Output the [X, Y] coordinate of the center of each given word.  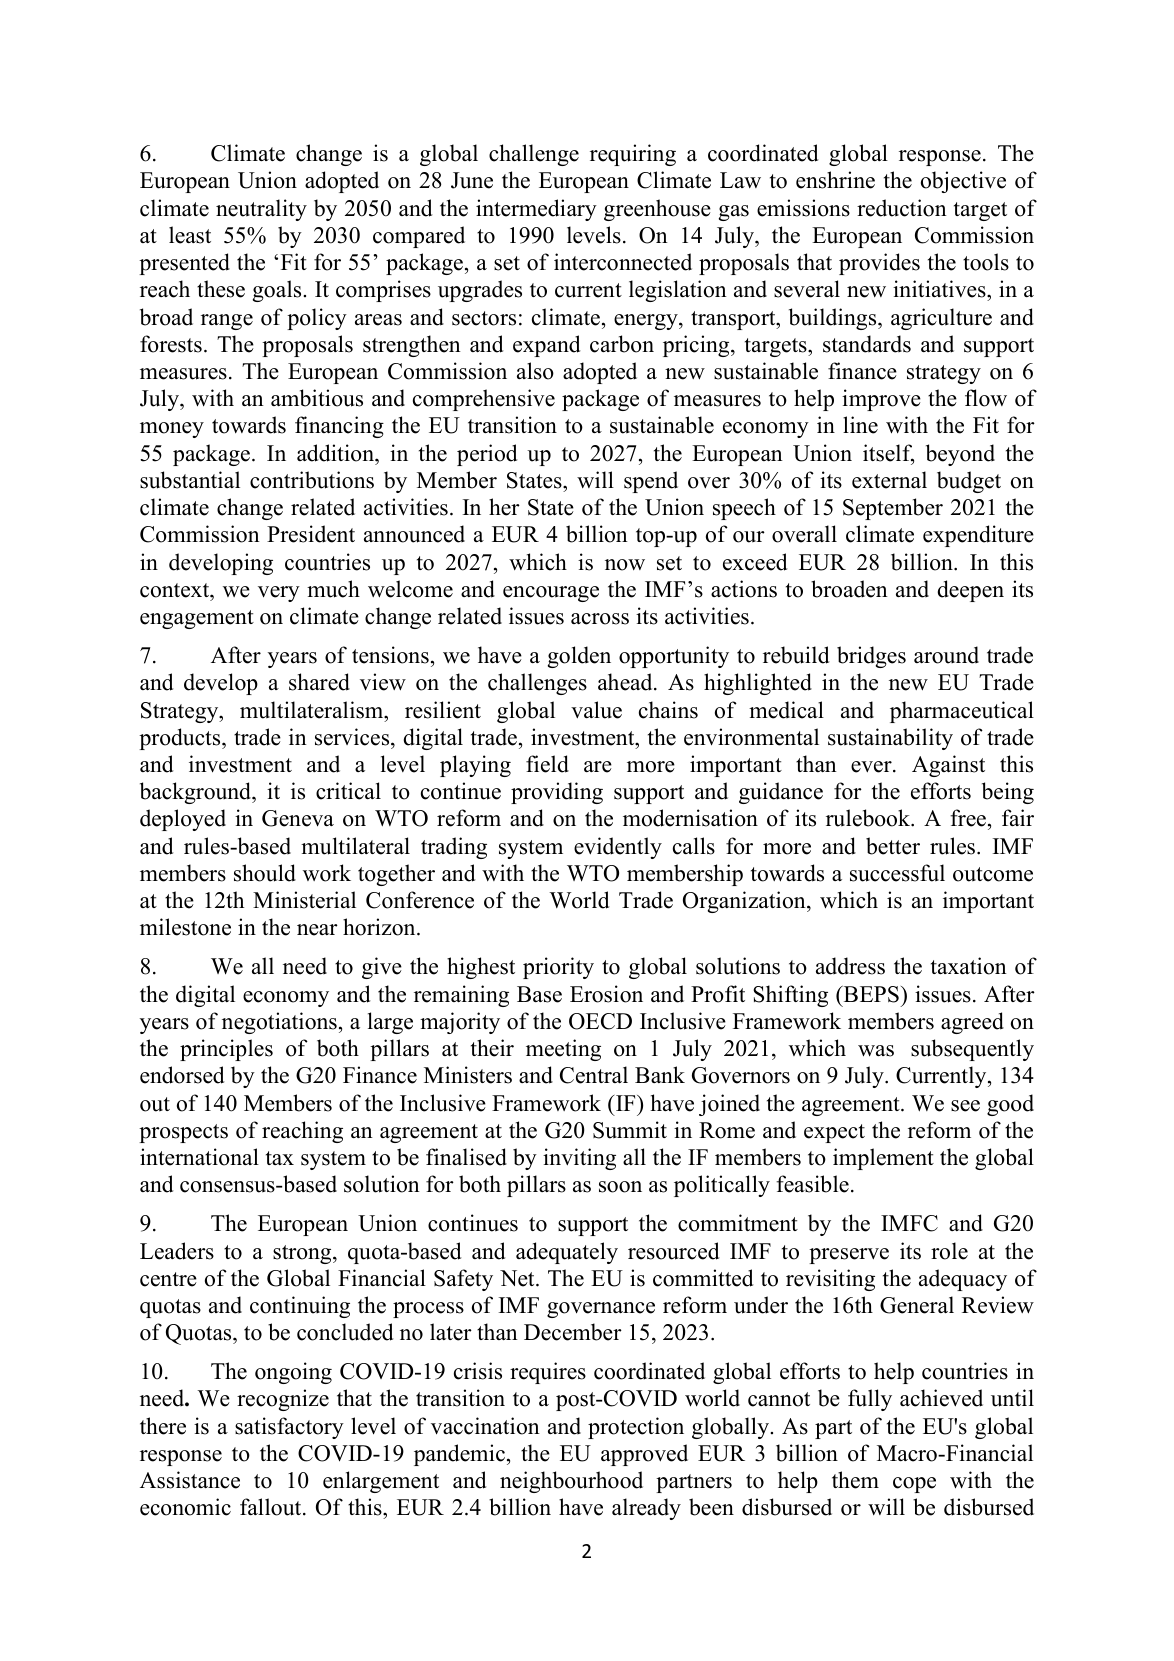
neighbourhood [571, 1482]
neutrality [261, 210]
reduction [902, 208]
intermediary [536, 210]
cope [914, 1485]
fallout [272, 1507]
